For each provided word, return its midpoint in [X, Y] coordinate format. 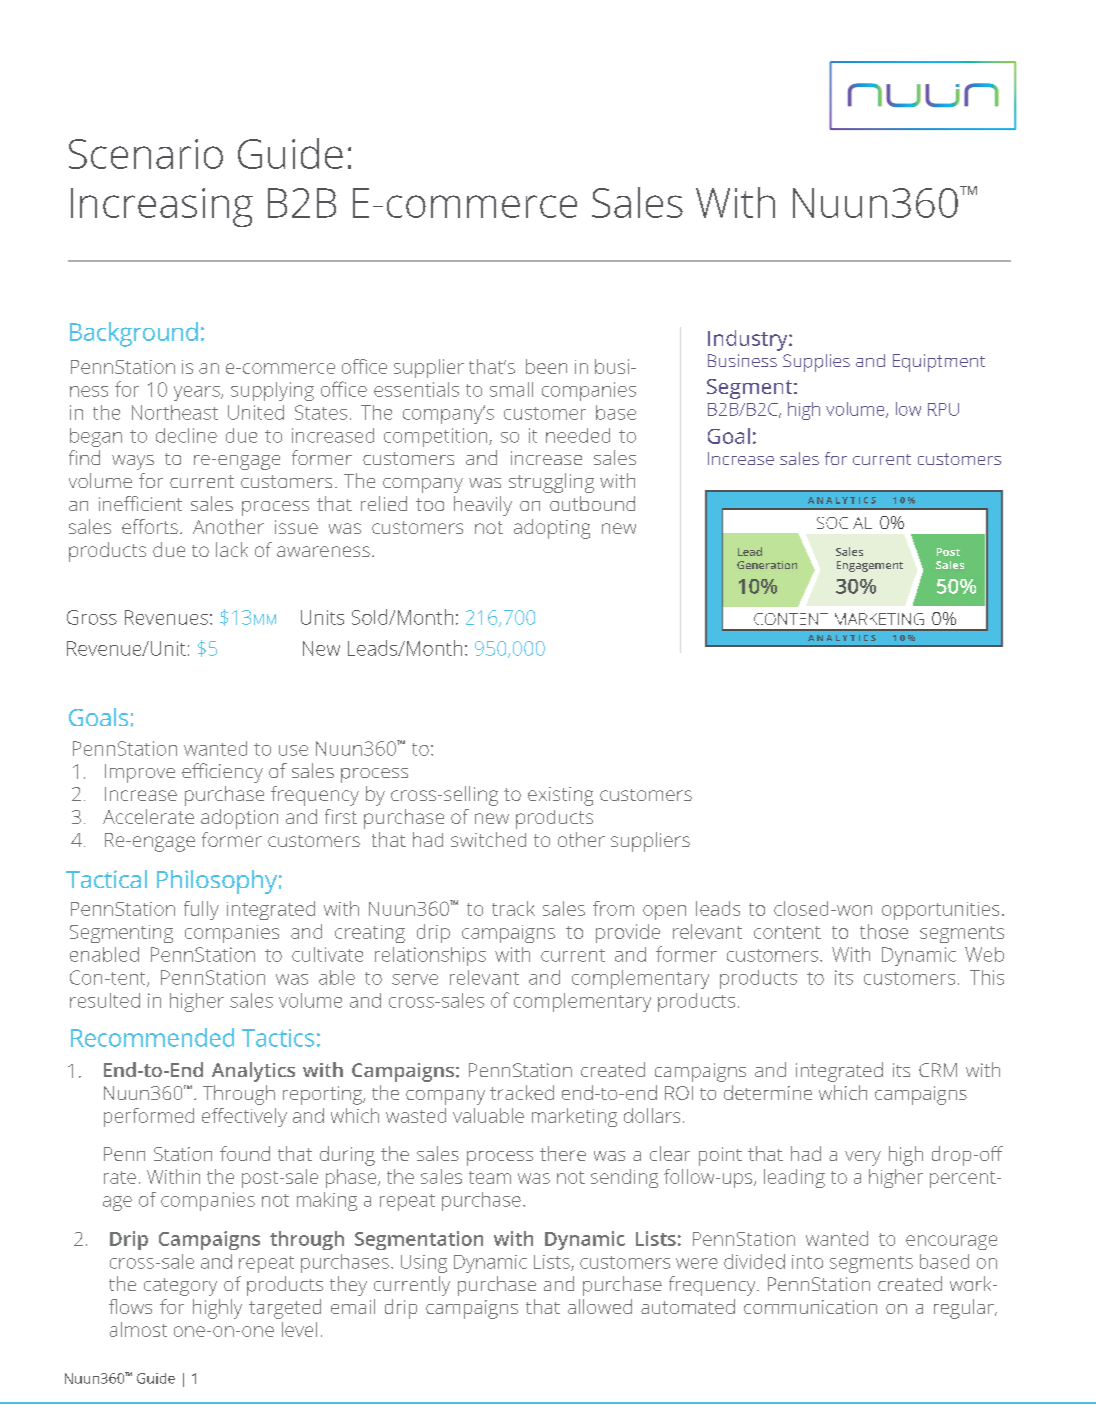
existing [560, 796]
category [180, 1287]
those [884, 931]
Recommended [152, 1037]
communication [810, 1307]
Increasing [162, 207]
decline [186, 435]
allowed [600, 1306]
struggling [551, 483]
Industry [749, 340]
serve [415, 979]
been [546, 366]
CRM [938, 1070]
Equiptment [939, 363]
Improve [140, 773]
